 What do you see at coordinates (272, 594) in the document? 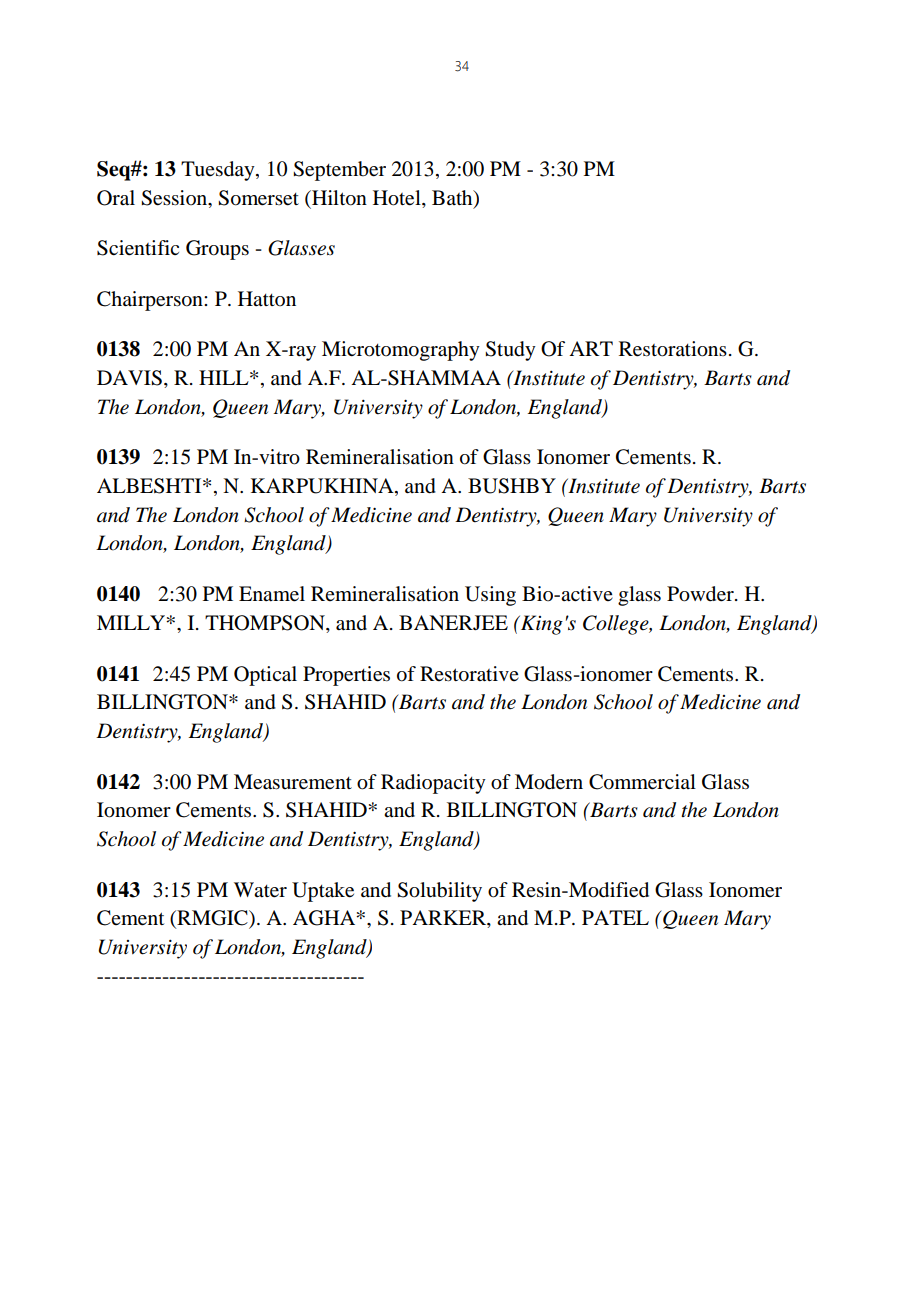
I see `Enamel` at bounding box center [272, 594].
